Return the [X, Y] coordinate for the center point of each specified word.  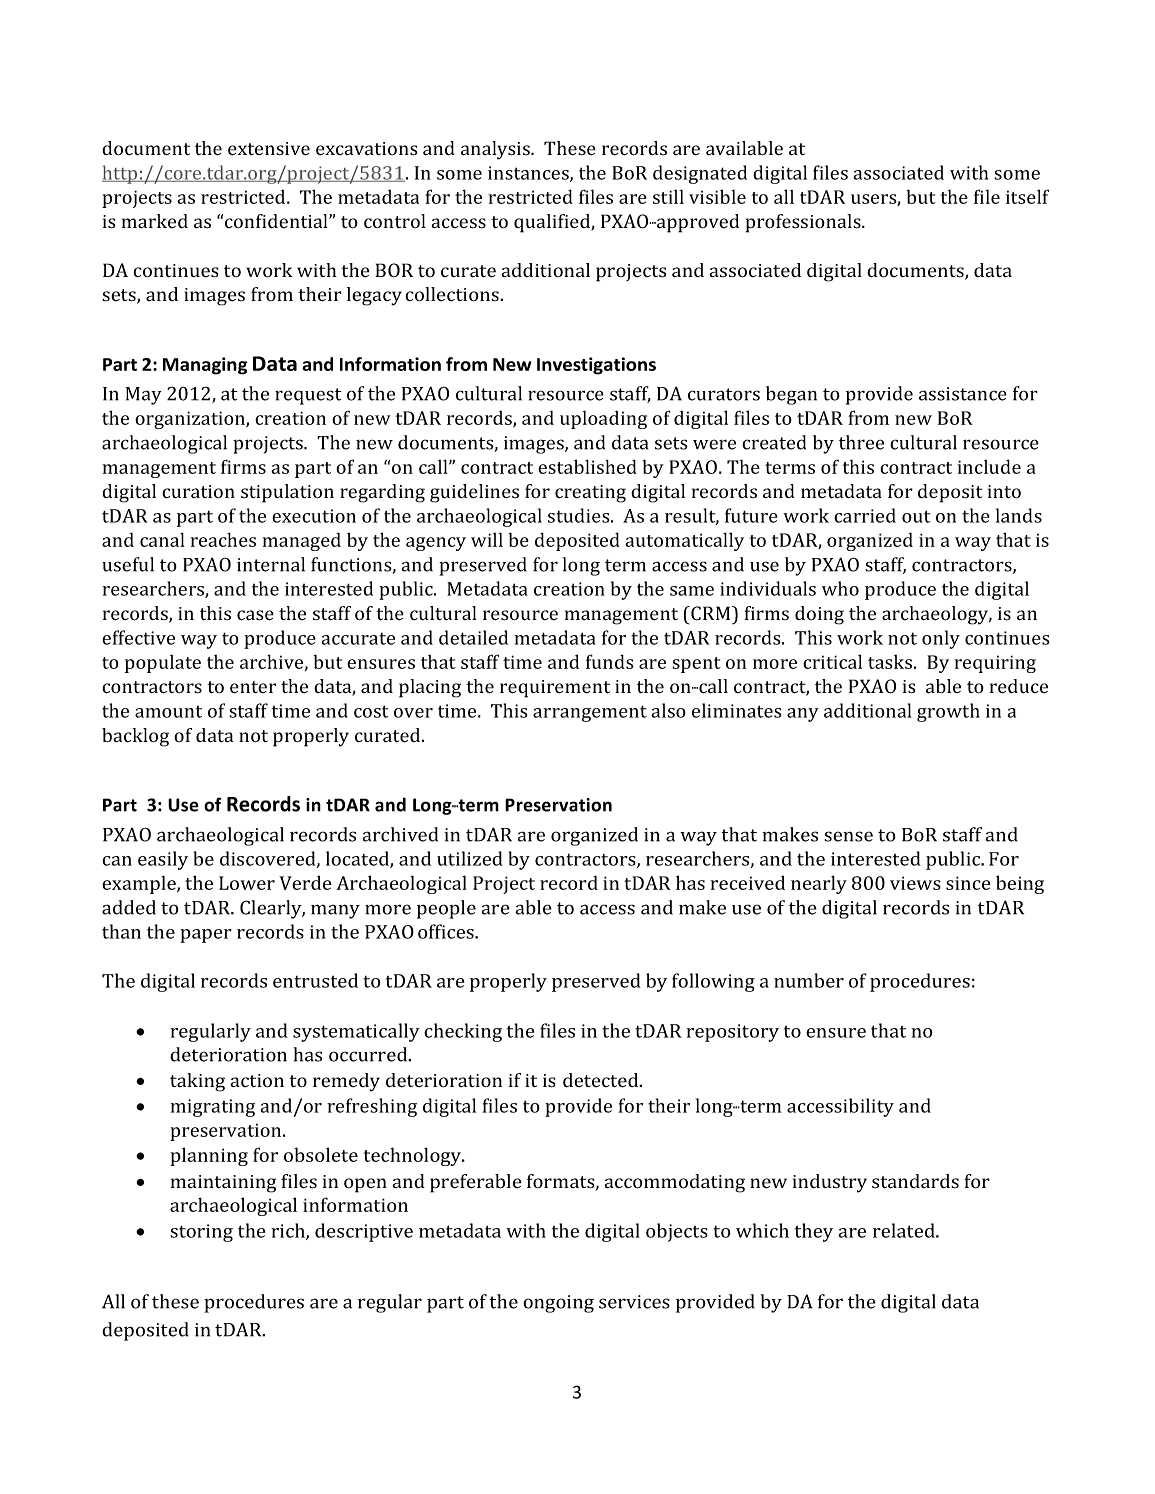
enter [253, 687]
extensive [269, 149]
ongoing [558, 1304]
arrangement [590, 713]
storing [201, 1233]
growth [948, 712]
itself [1027, 196]
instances [529, 174]
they [814, 1232]
